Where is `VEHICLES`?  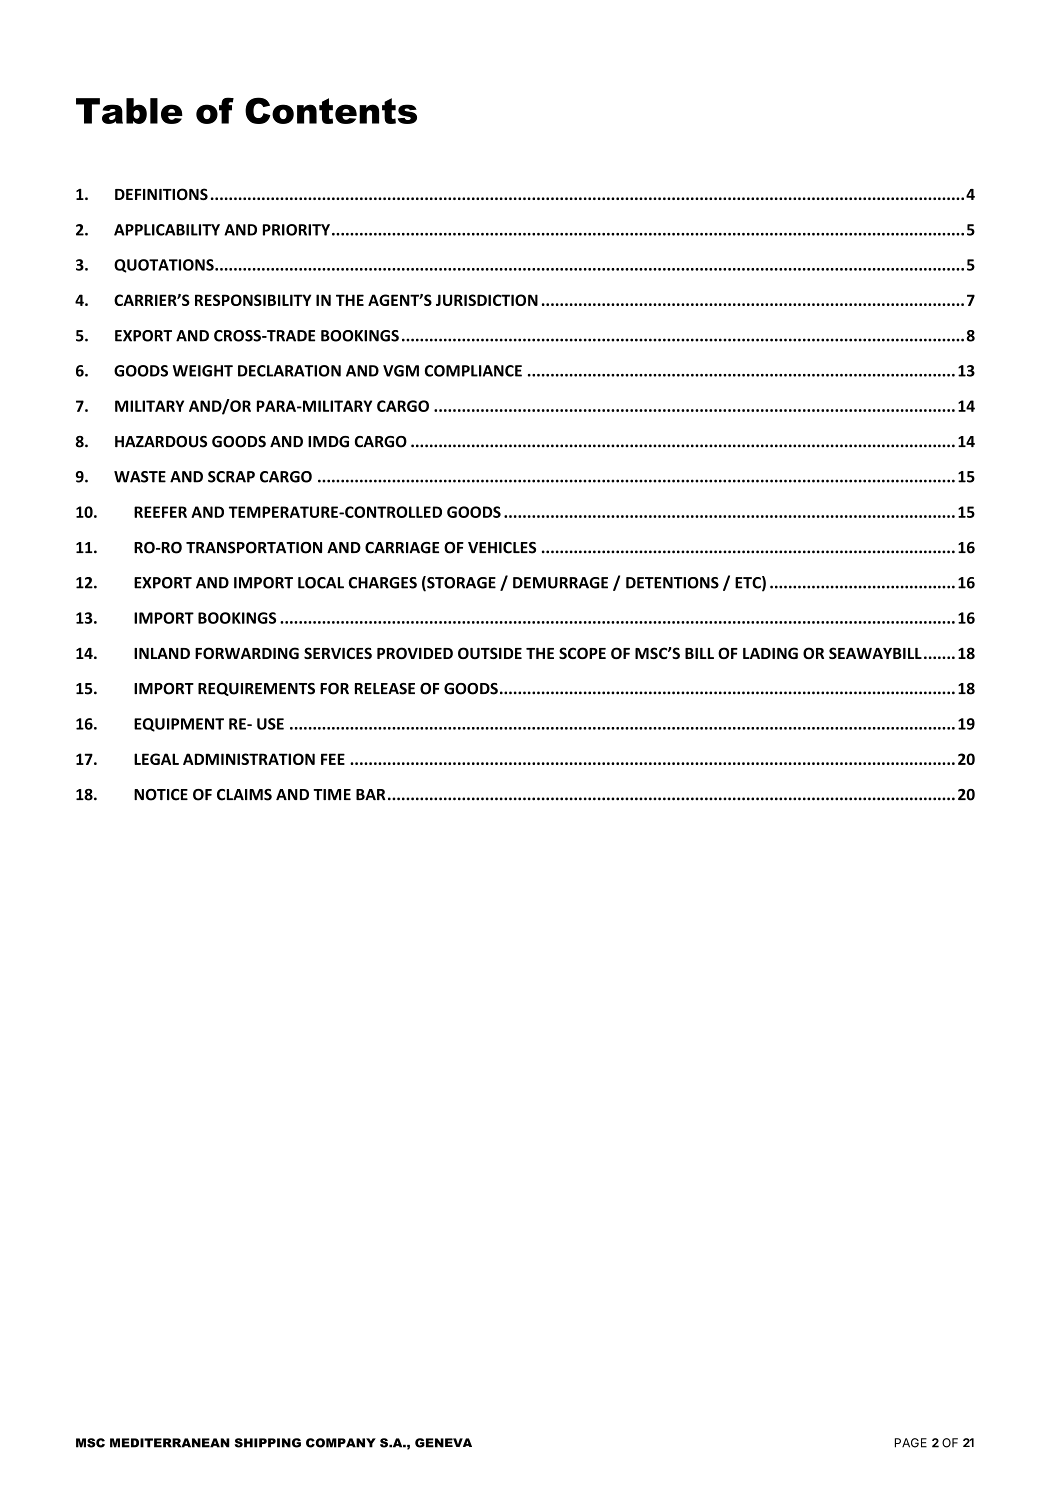 VEHICLES is located at coordinates (502, 548).
